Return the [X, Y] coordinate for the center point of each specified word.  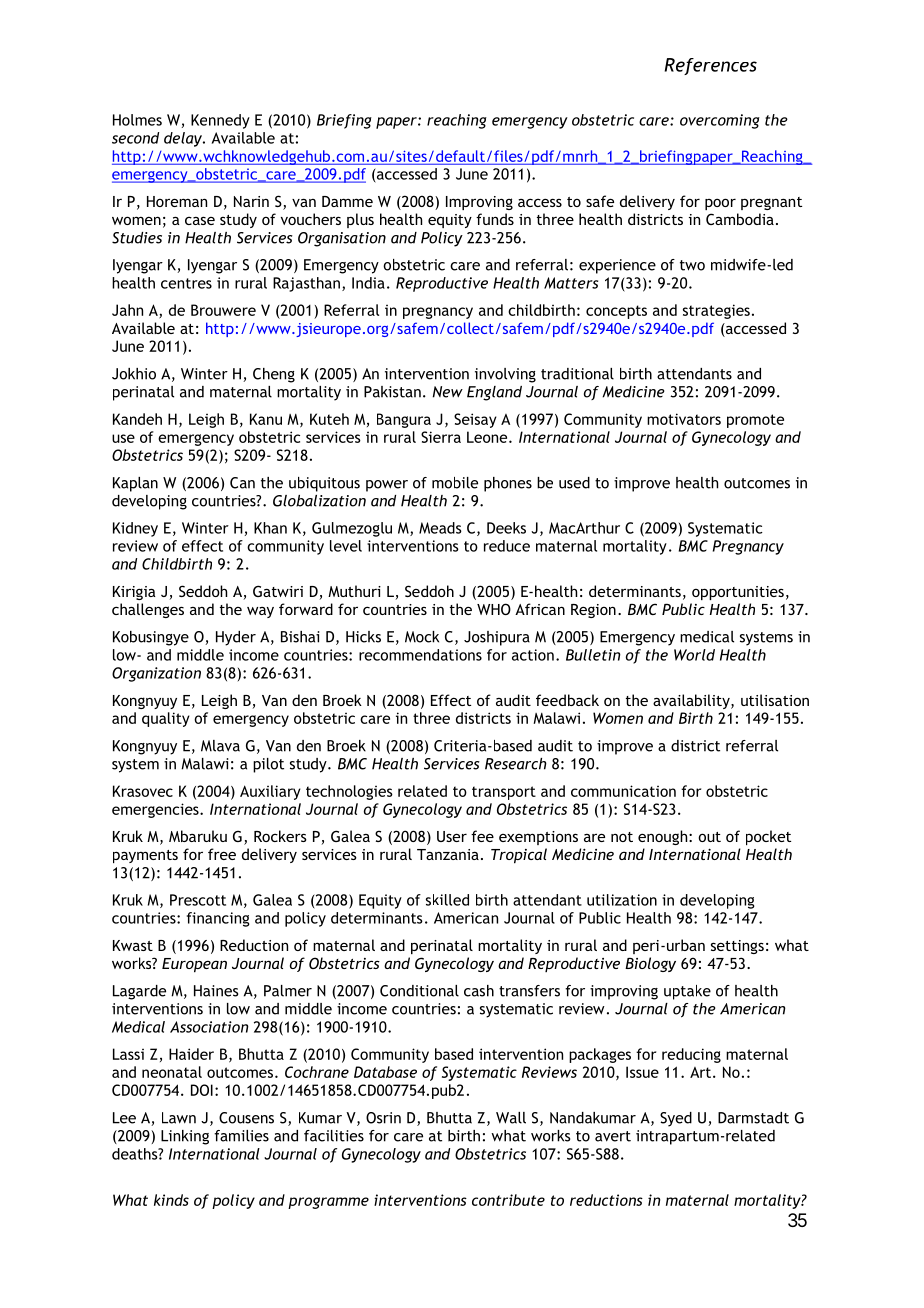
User [452, 836]
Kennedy [220, 121]
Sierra [441, 437]
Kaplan [135, 484]
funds [495, 219]
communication [623, 791]
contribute [508, 1200]
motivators [684, 419]
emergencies [156, 810]
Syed [676, 1119]
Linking [185, 1137]
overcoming [720, 121]
